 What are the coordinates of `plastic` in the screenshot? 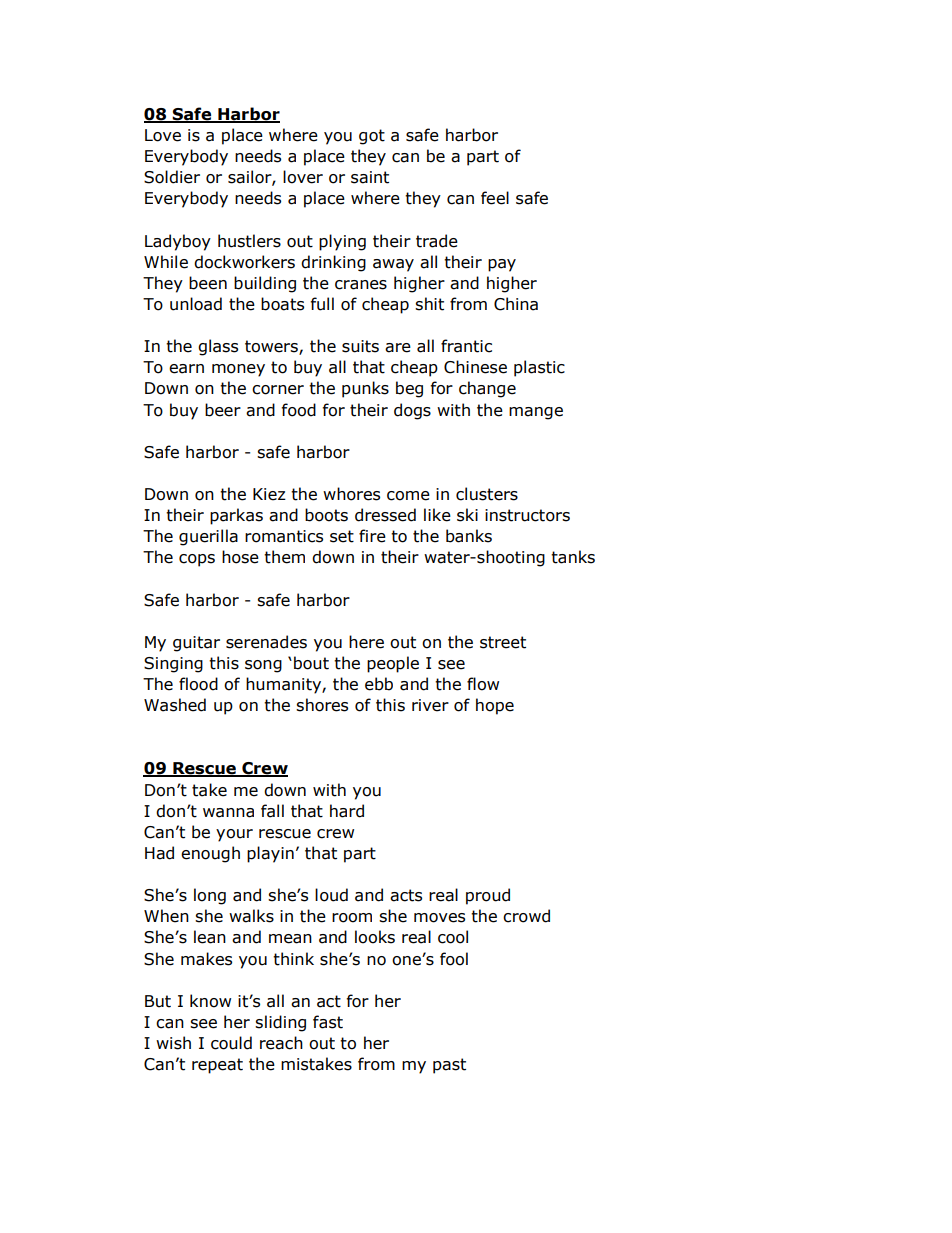 It's located at (539, 368).
